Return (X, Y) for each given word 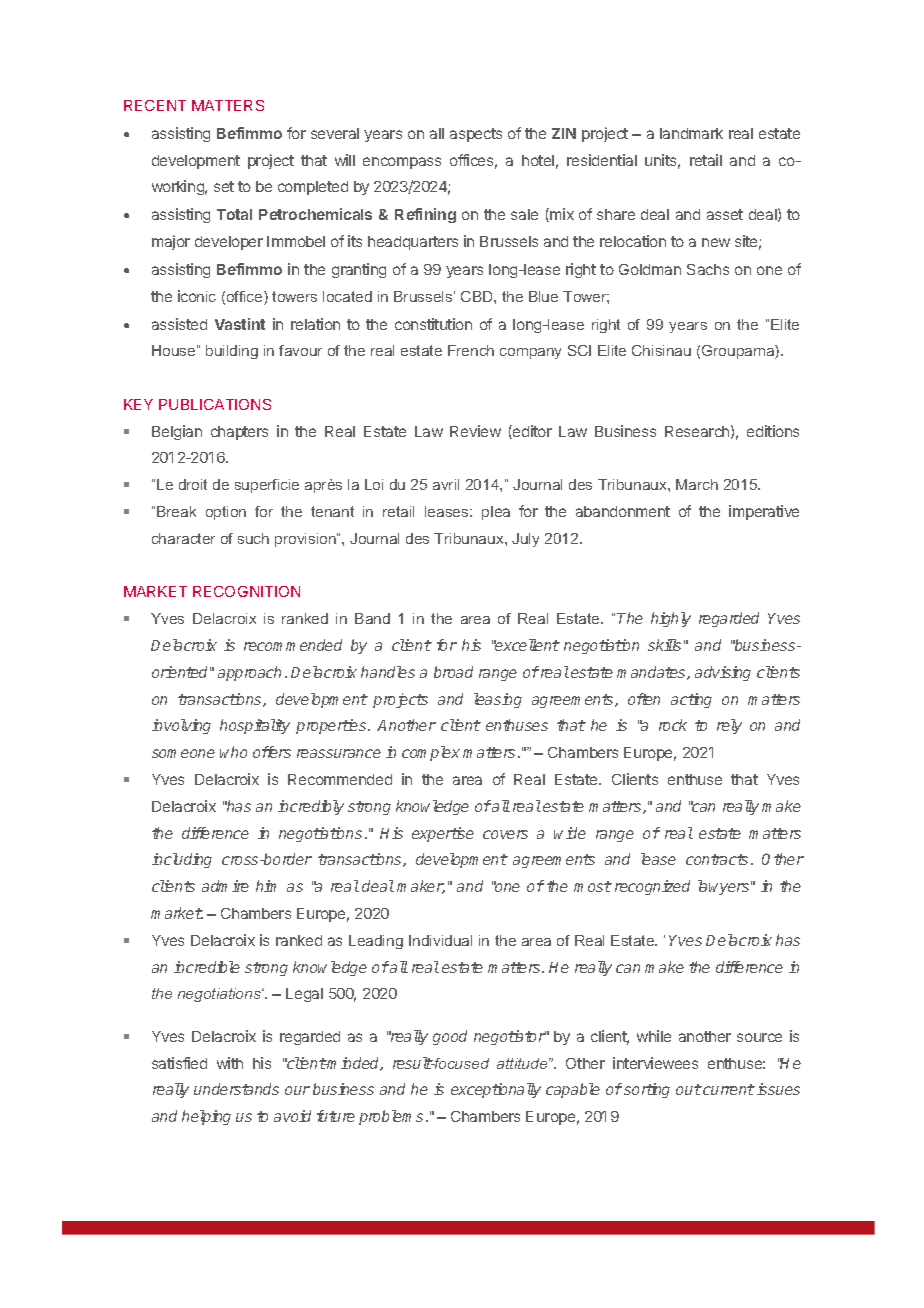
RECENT (155, 105)
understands (236, 1089)
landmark (691, 133)
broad (453, 672)
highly (671, 619)
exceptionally (496, 1090)
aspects (476, 135)
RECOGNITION (246, 591)
